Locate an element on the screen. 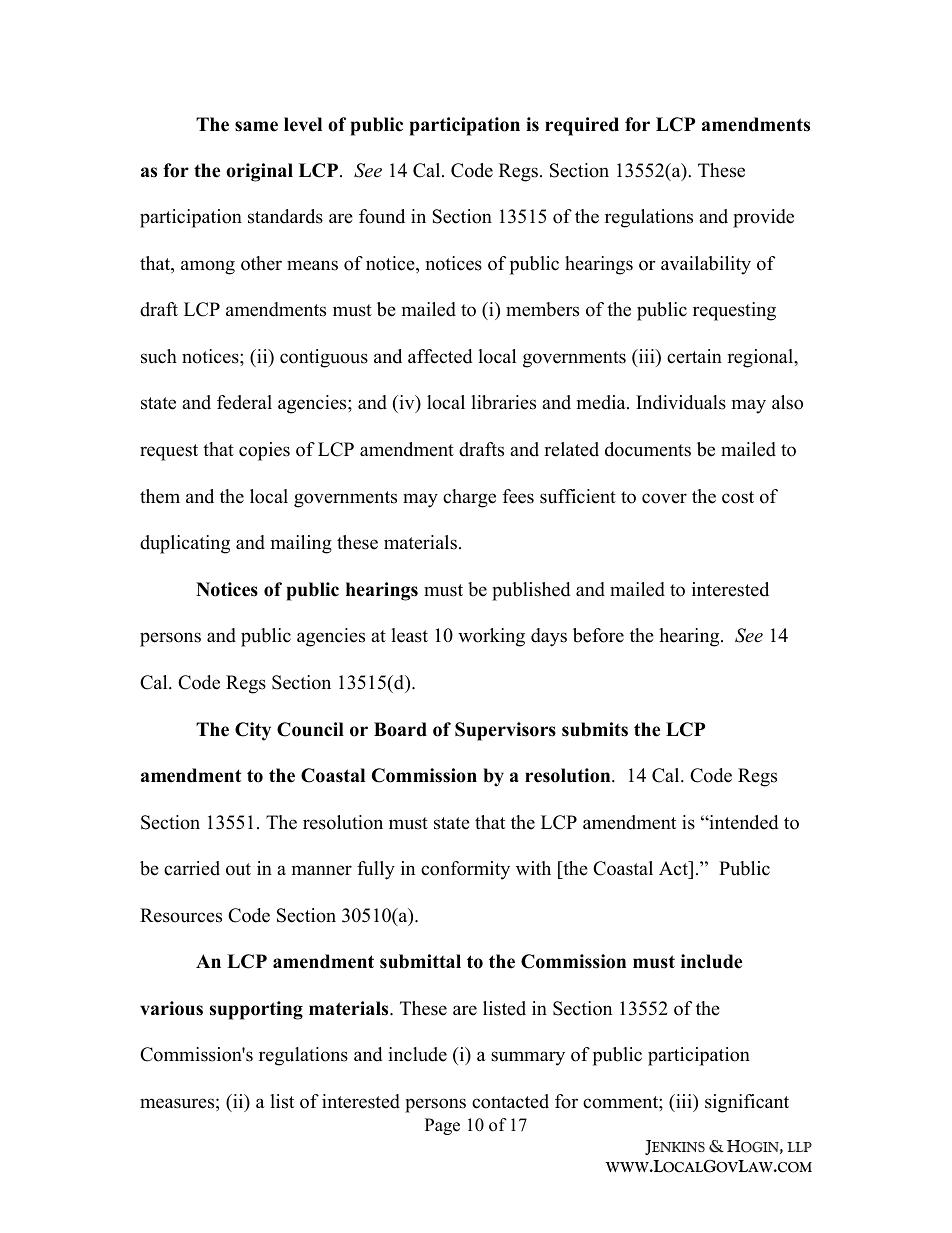 Image resolution: width=952 pixels, height=1233 pixels. supporting is located at coordinates (256, 1010).
